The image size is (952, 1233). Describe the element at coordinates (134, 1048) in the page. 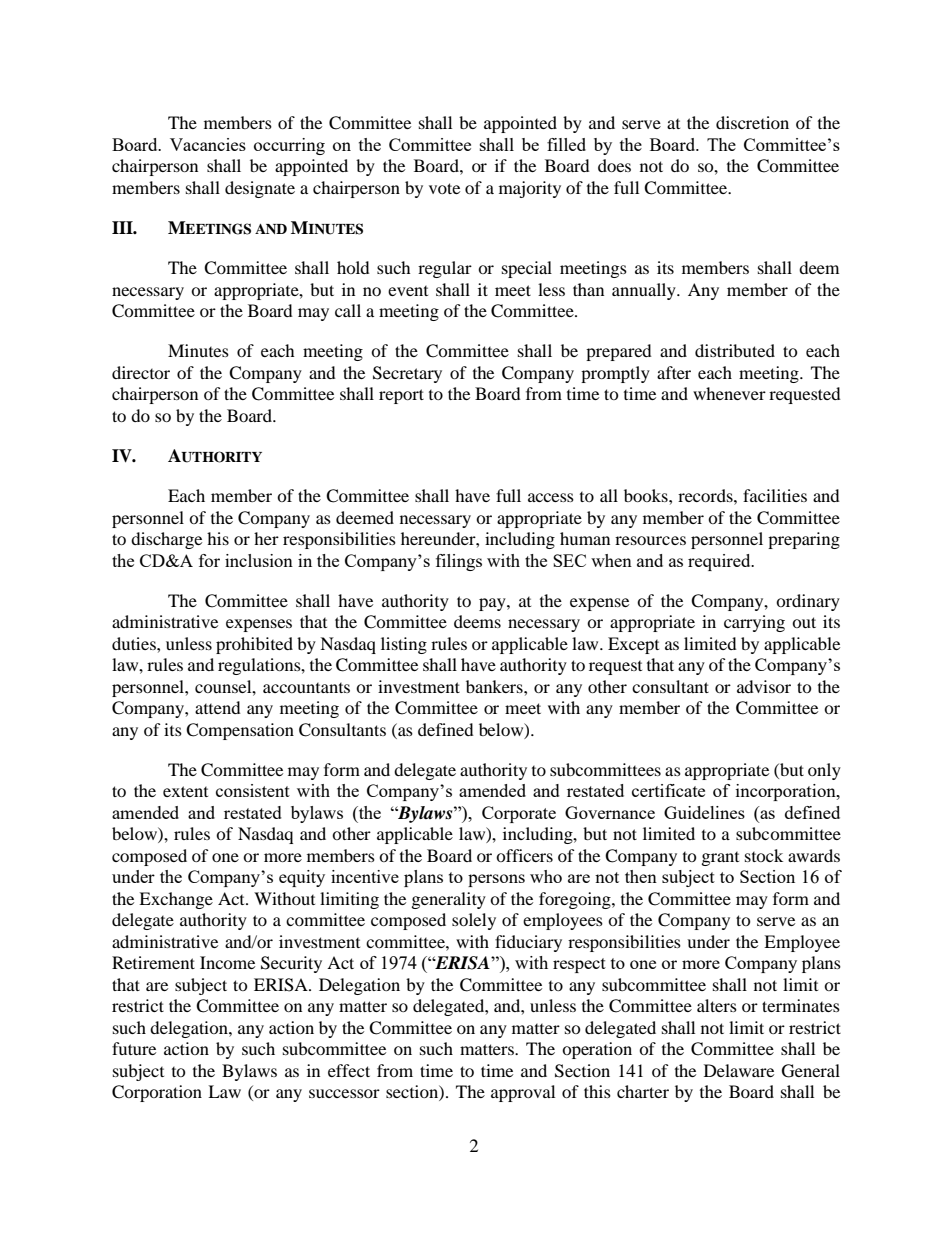

I see `future` at that location.
